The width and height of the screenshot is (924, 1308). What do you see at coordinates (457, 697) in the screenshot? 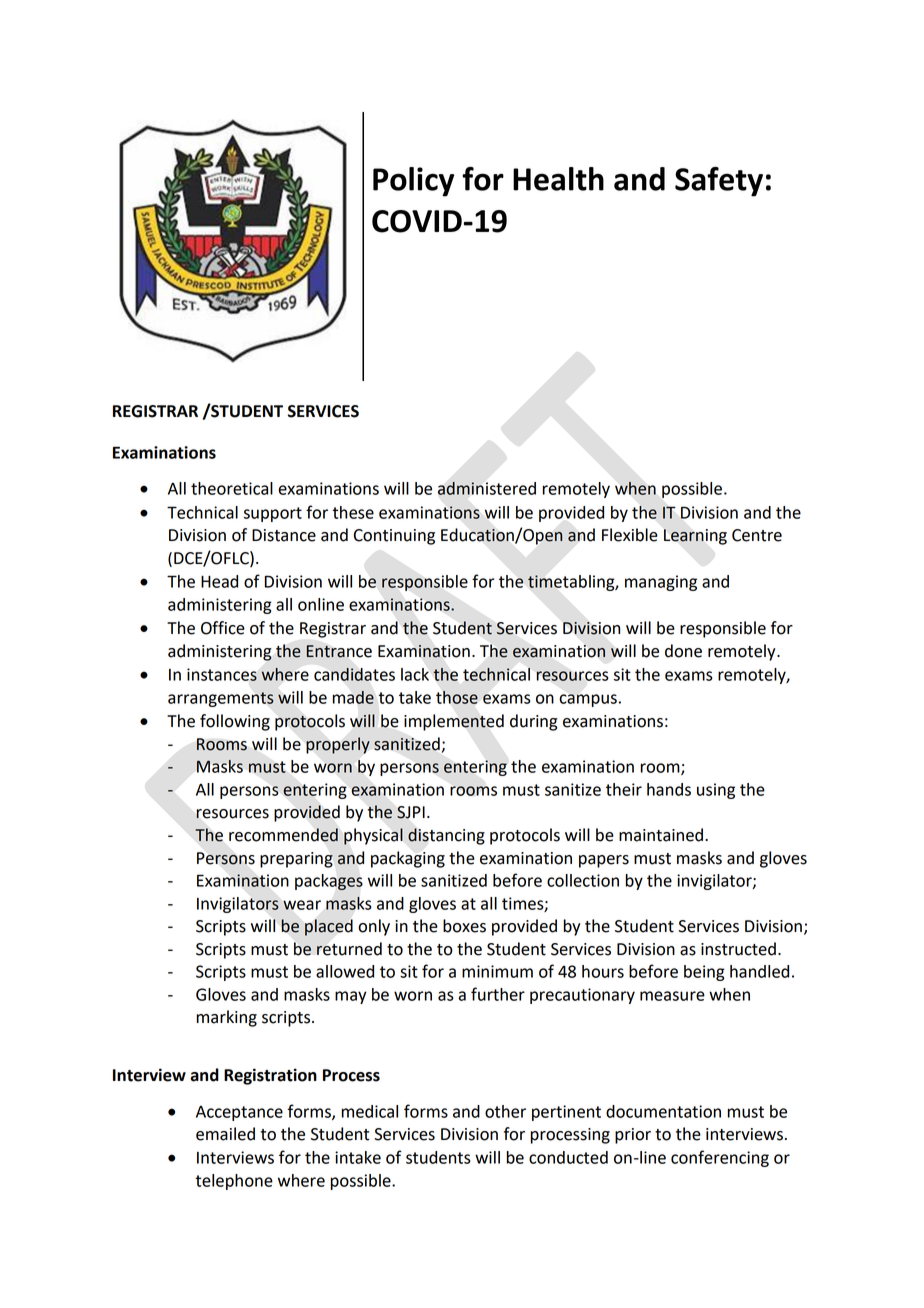
I see `those` at bounding box center [457, 697].
